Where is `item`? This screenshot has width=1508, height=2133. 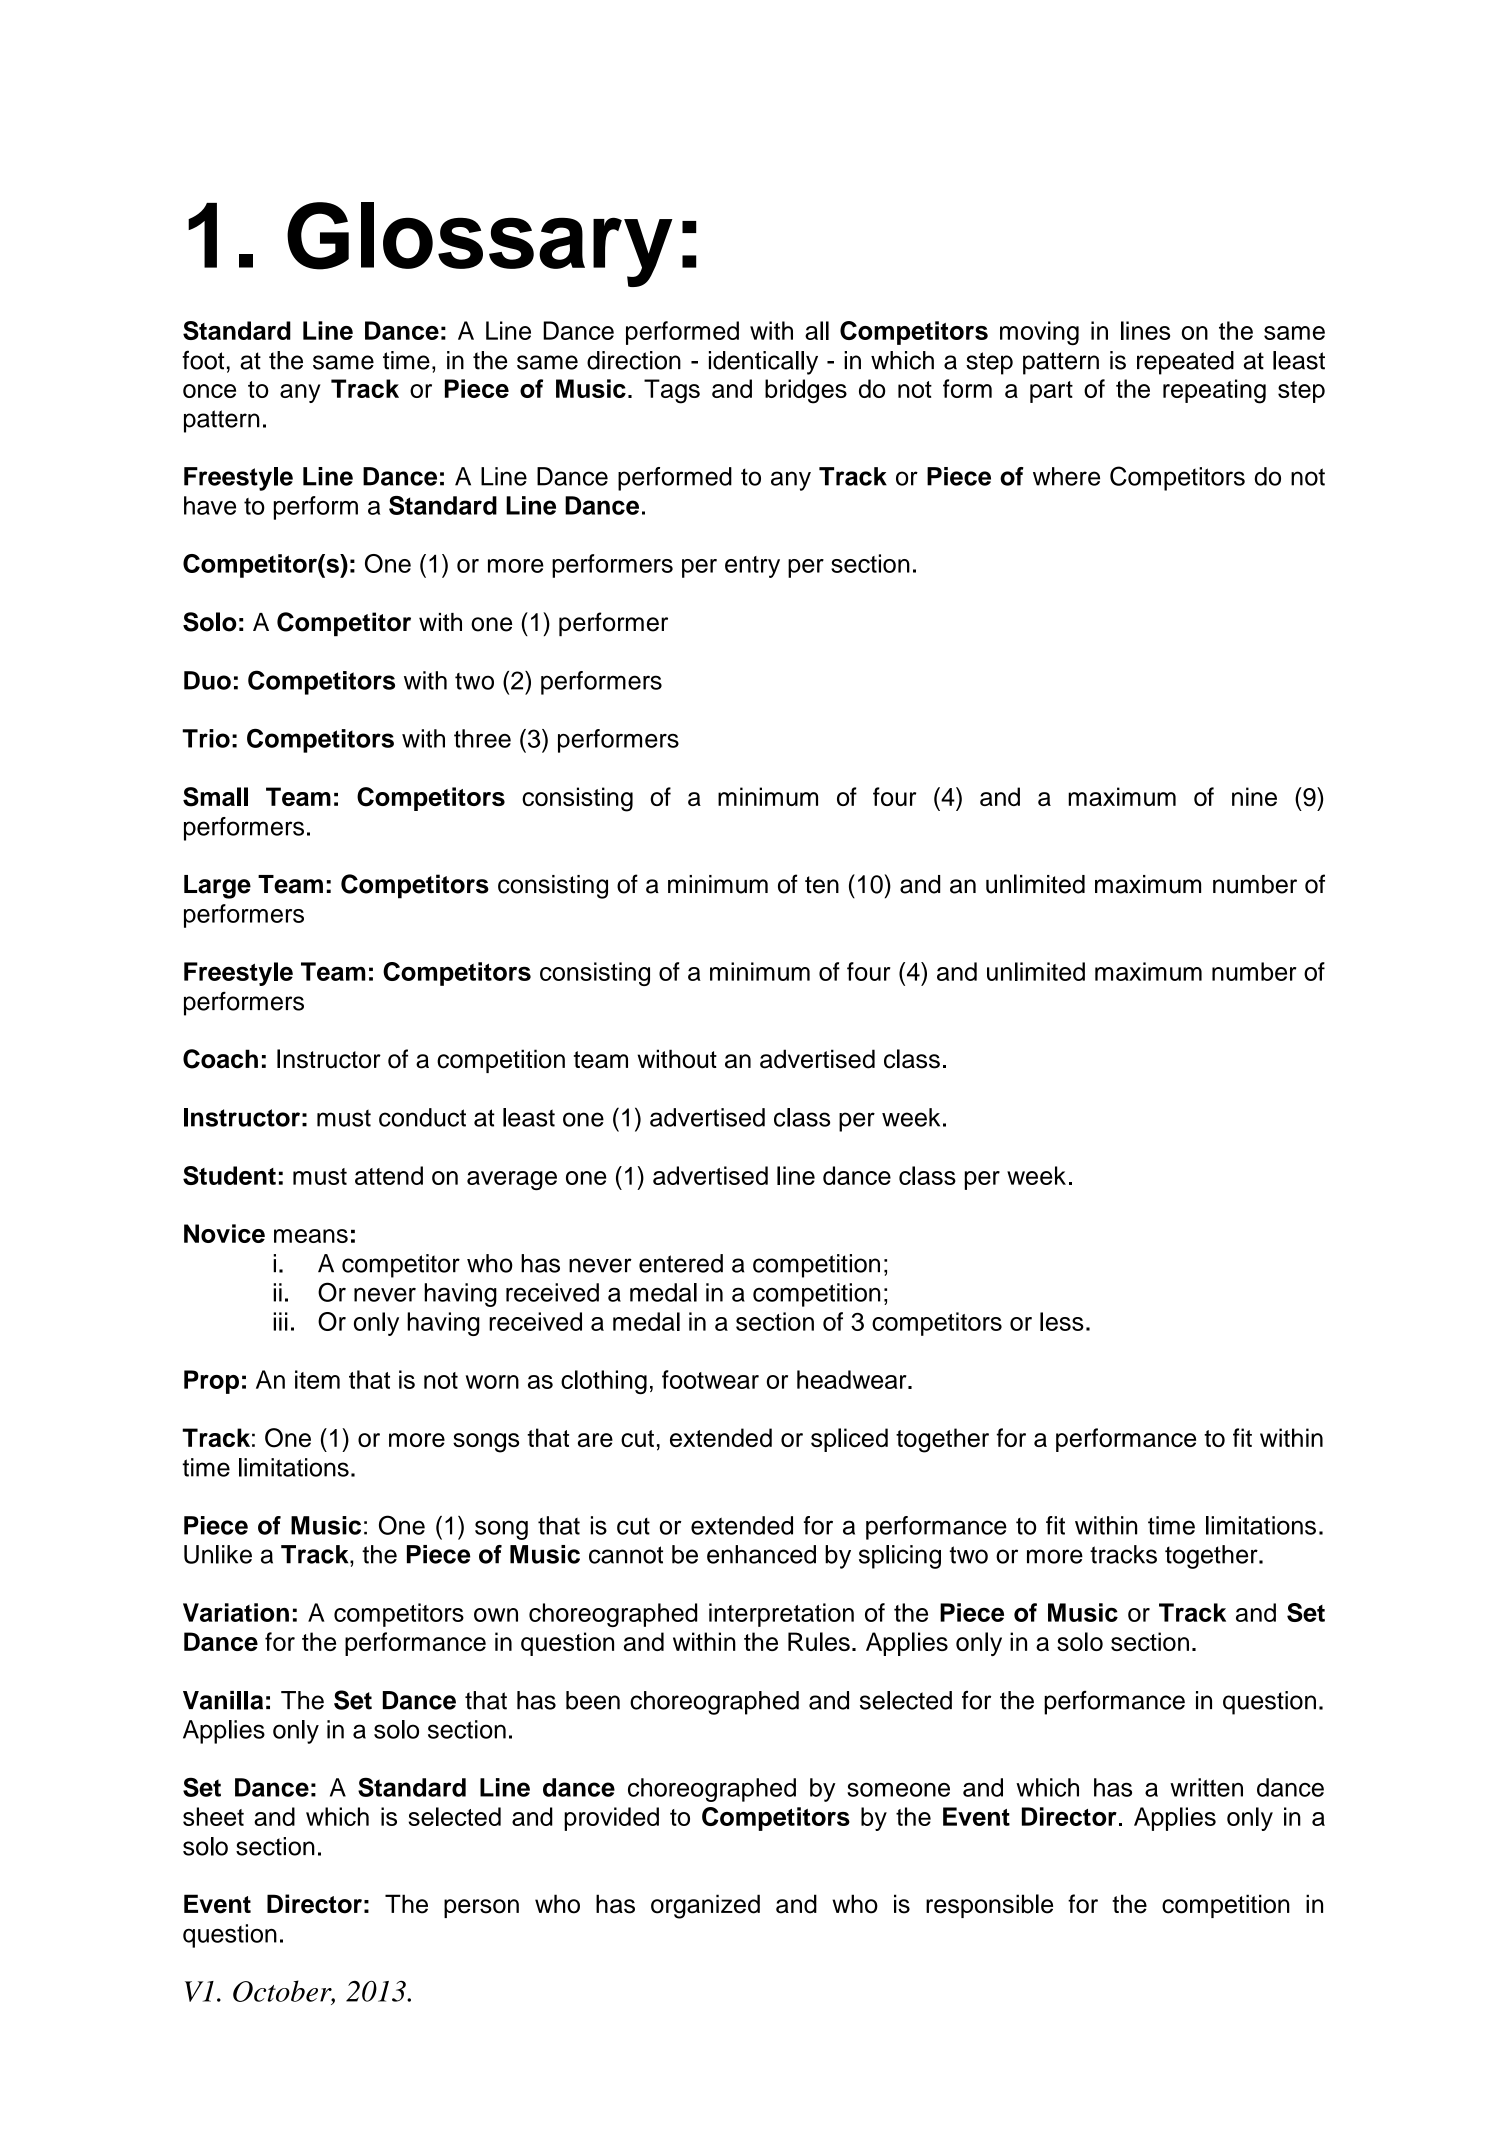 item is located at coordinates (317, 1379).
